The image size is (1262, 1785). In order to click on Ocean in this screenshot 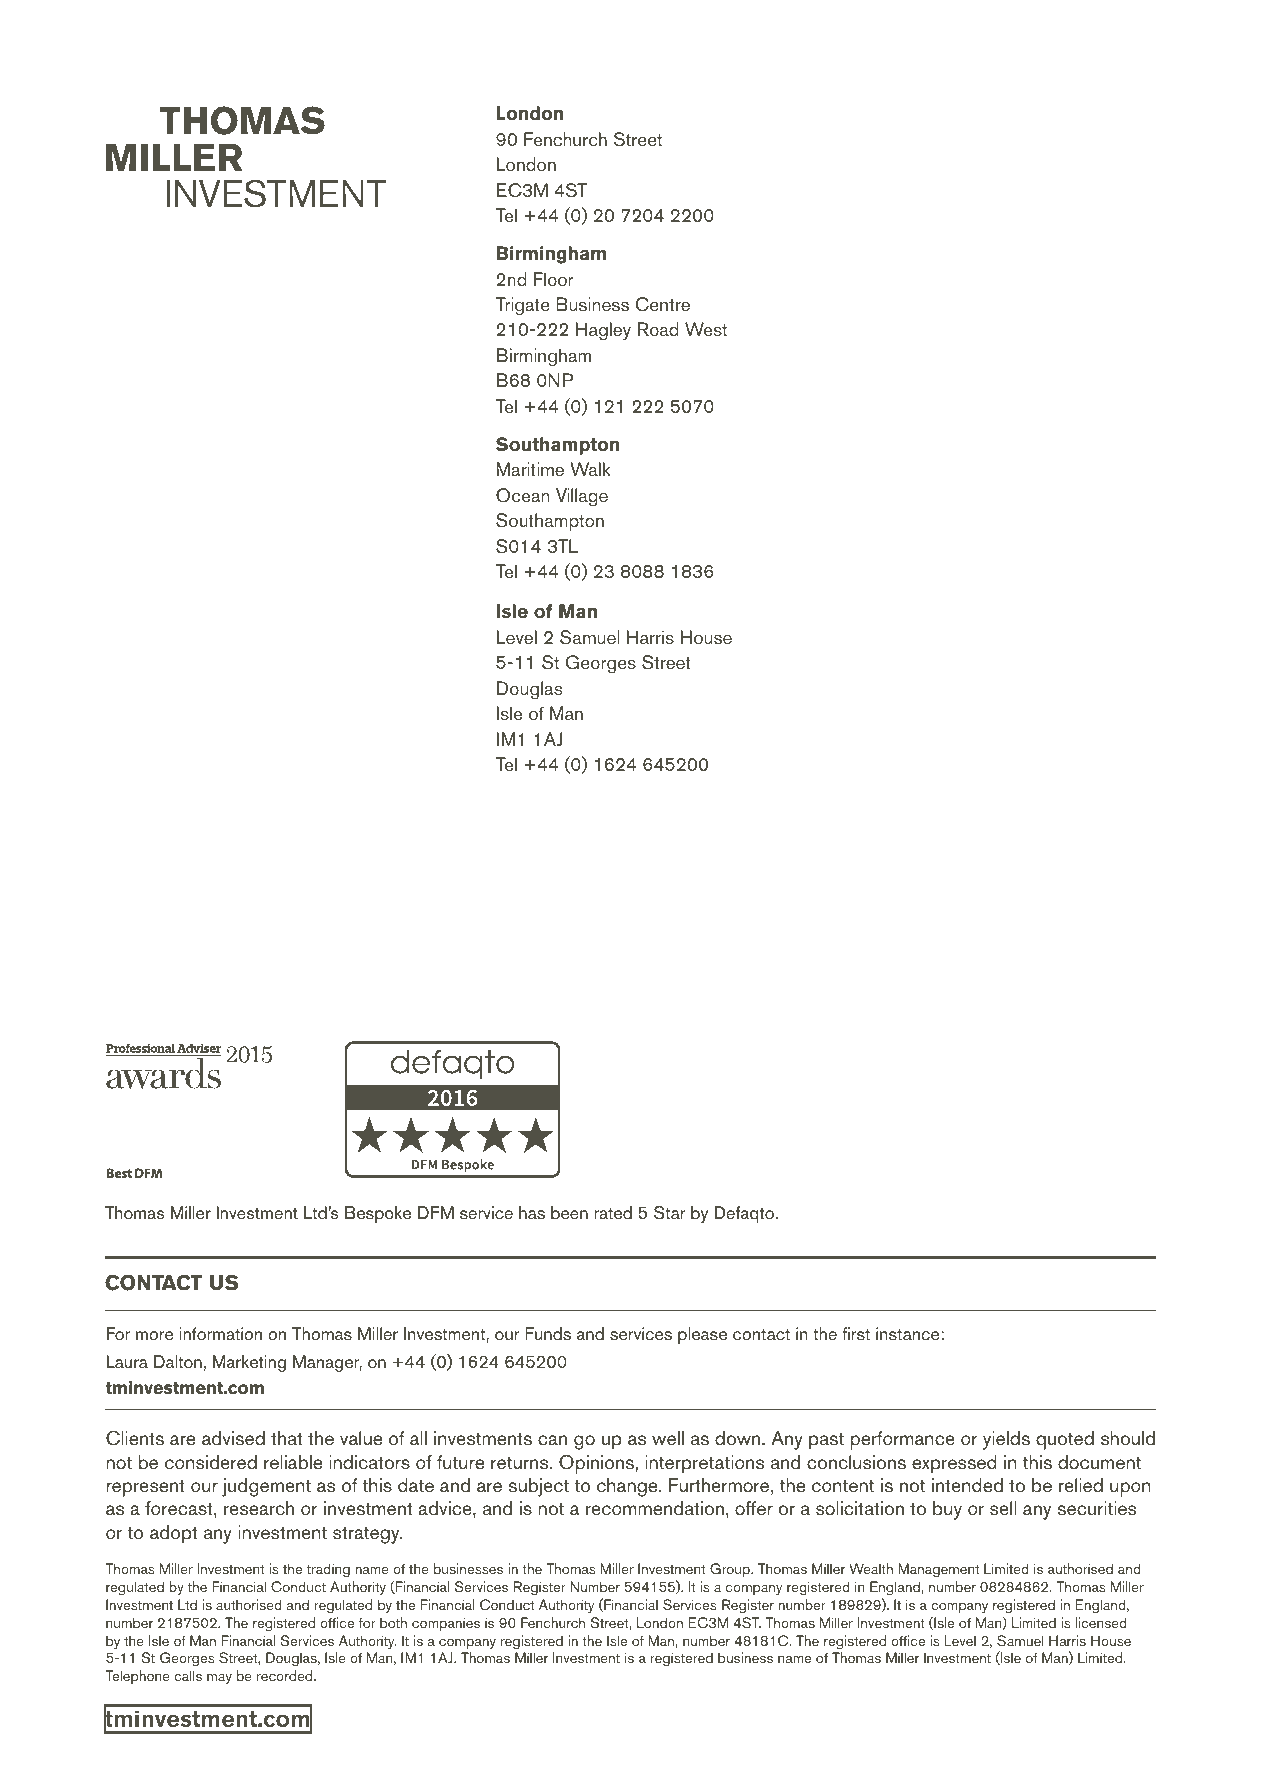, I will do `click(522, 495)`.
